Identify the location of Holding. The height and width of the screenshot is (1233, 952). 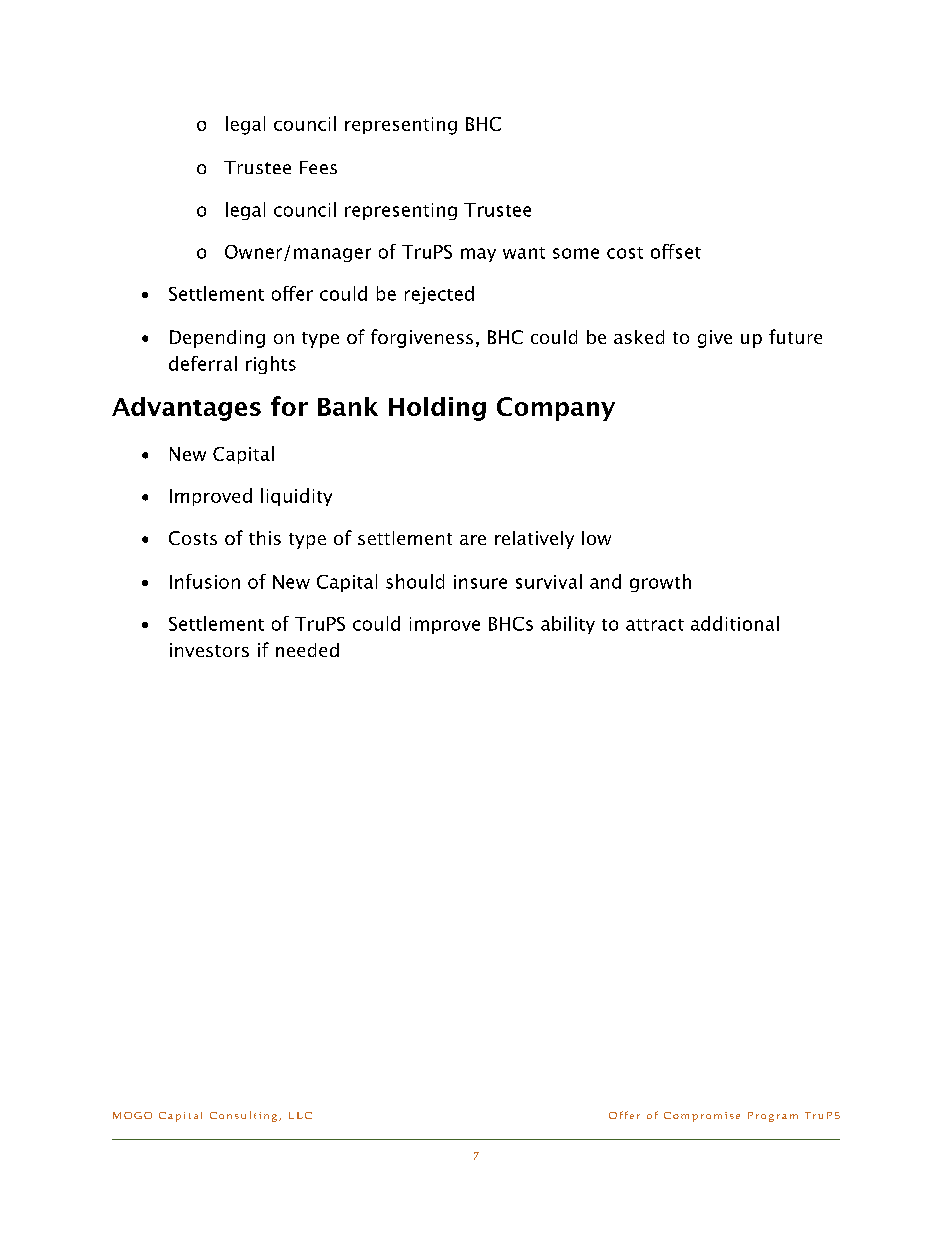
(437, 409).
